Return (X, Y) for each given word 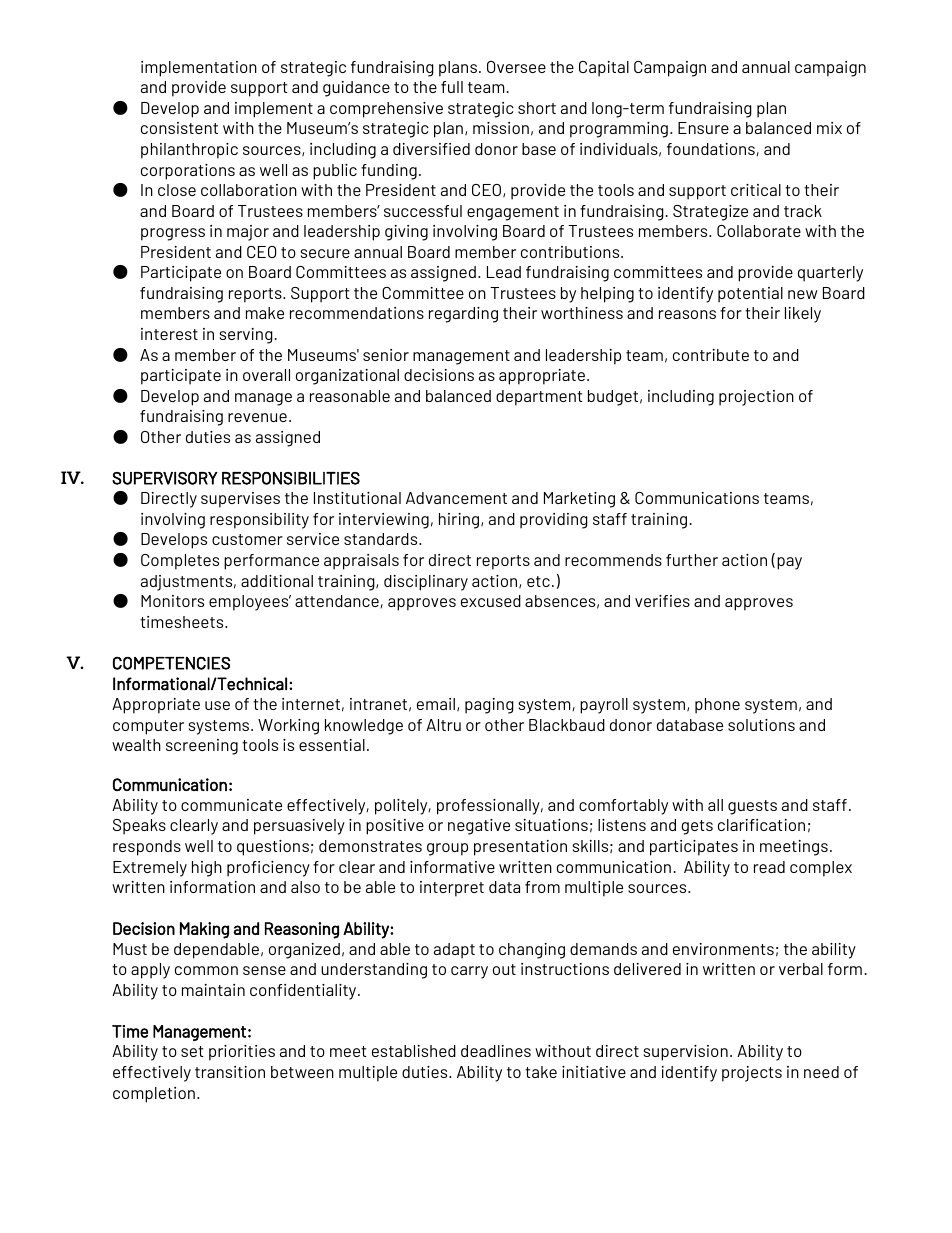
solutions (761, 725)
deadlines (496, 1051)
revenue (257, 417)
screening (202, 747)
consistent (179, 128)
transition (230, 1072)
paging (489, 706)
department (539, 398)
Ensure (703, 128)
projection (756, 398)
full (452, 87)
